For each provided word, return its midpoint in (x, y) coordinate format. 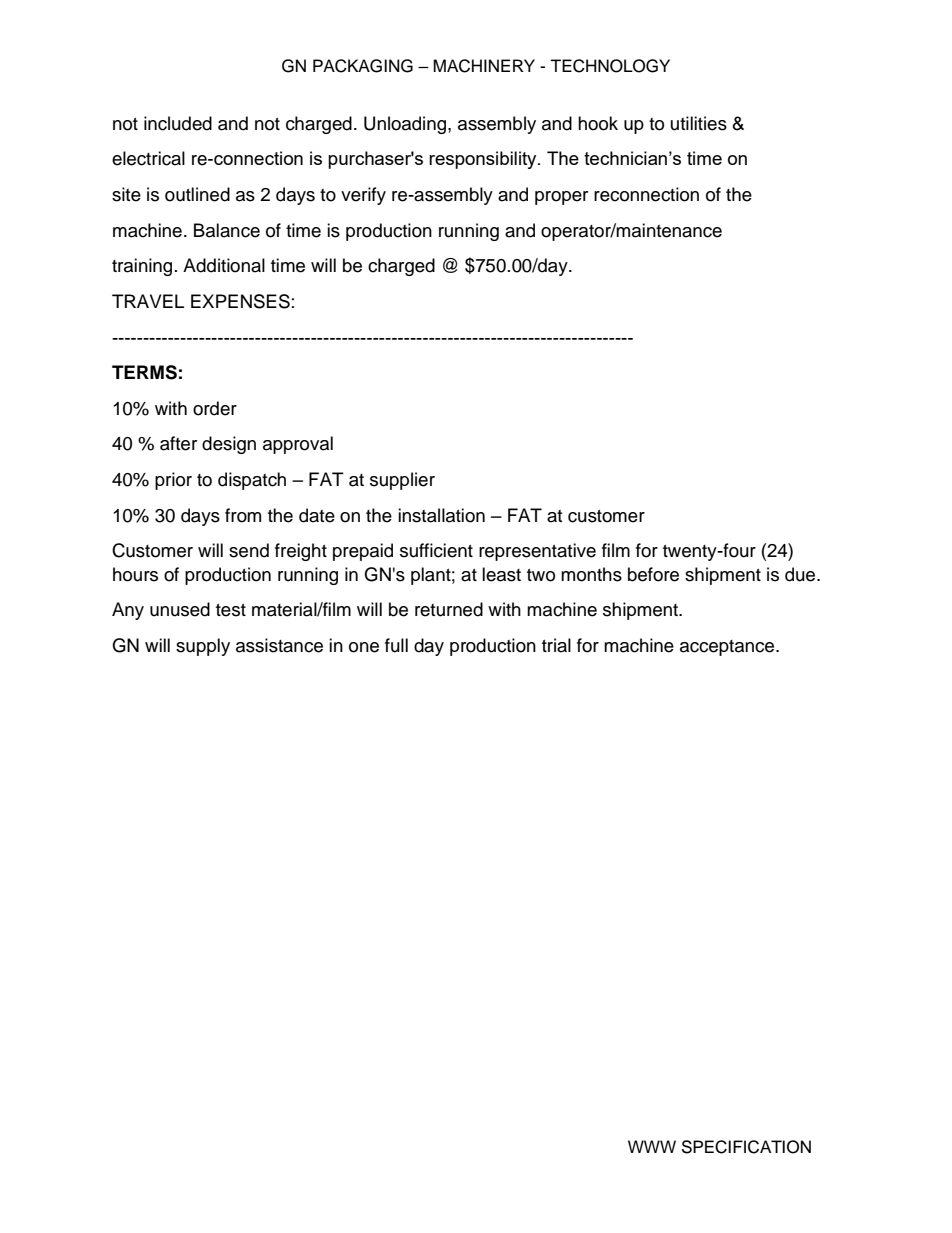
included (178, 123)
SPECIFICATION (746, 1147)
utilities (699, 123)
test (231, 610)
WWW (652, 1146)
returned (449, 609)
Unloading (405, 125)
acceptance (728, 648)
